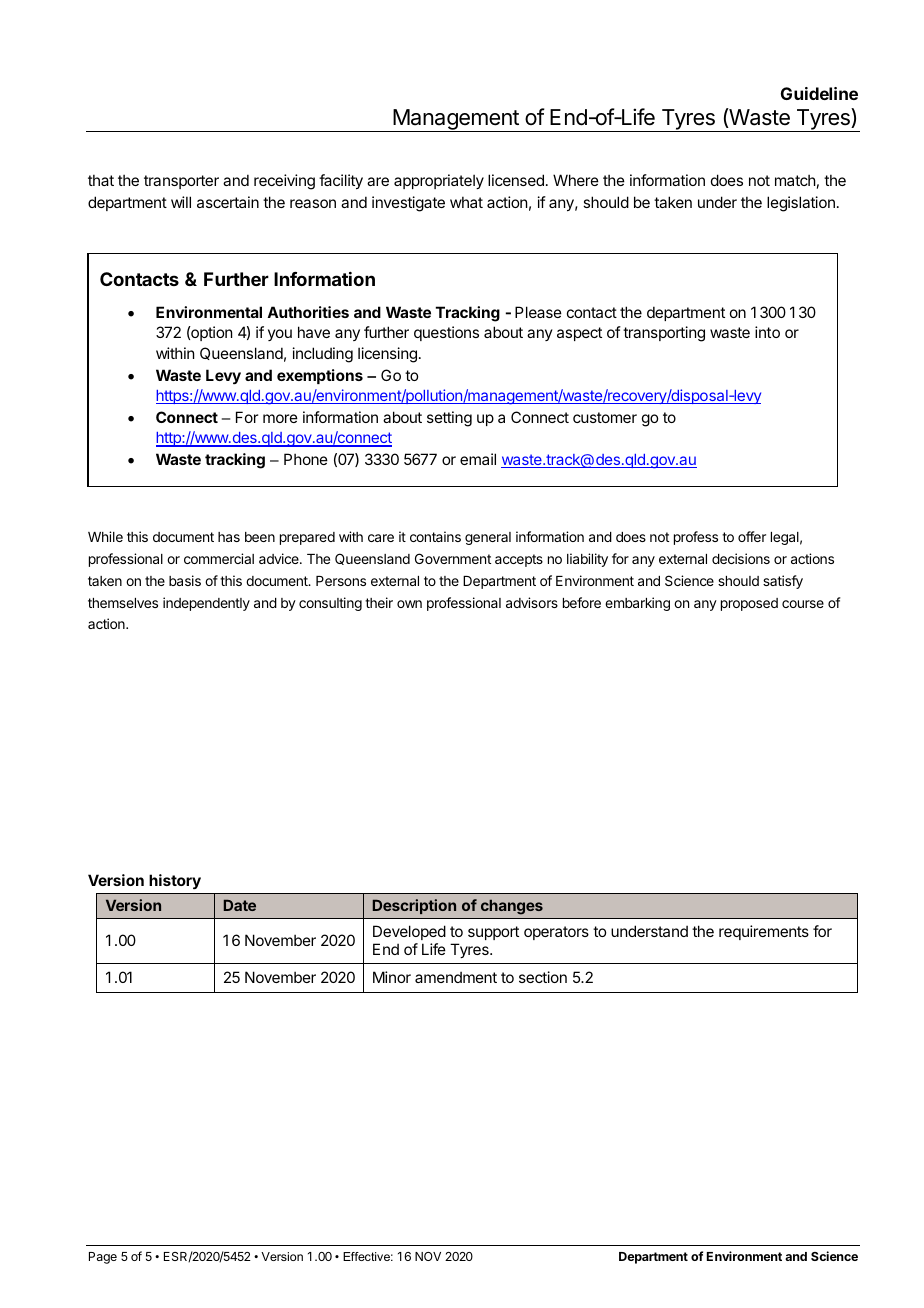 This page has height=1308, width=924. What do you see at coordinates (764, 932) in the page?
I see `requirements` at bounding box center [764, 932].
